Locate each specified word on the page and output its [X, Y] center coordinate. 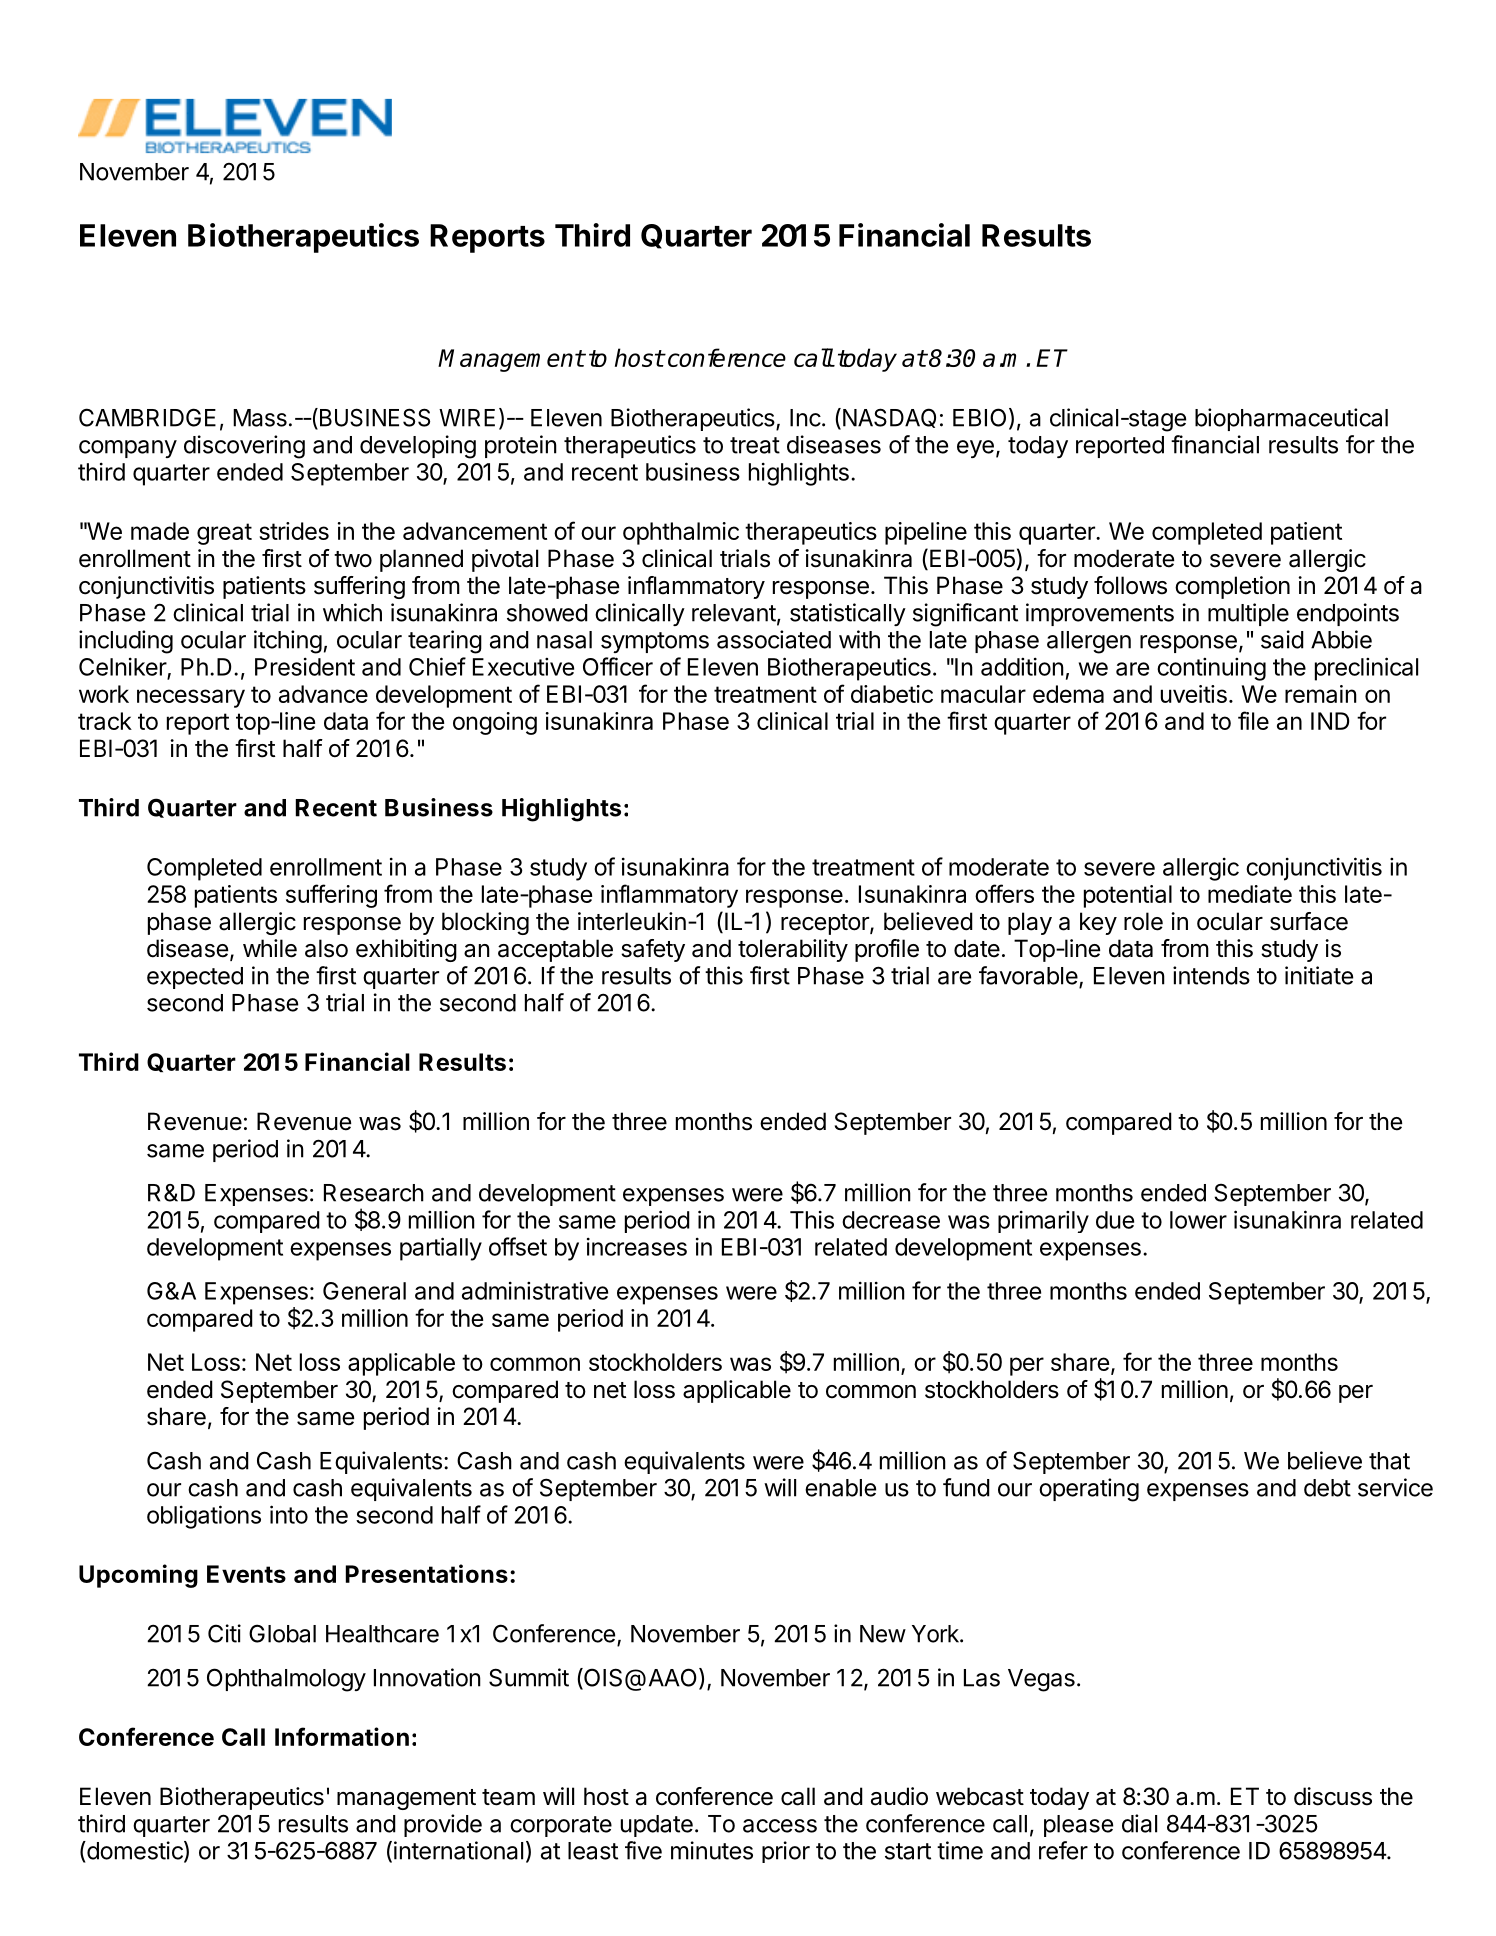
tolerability [793, 950]
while [270, 948]
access [780, 1826]
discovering [244, 447]
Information [342, 1736]
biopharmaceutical [1291, 419]
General [364, 1291]
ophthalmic [681, 533]
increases [637, 1246]
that [1389, 1461]
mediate [1250, 894]
